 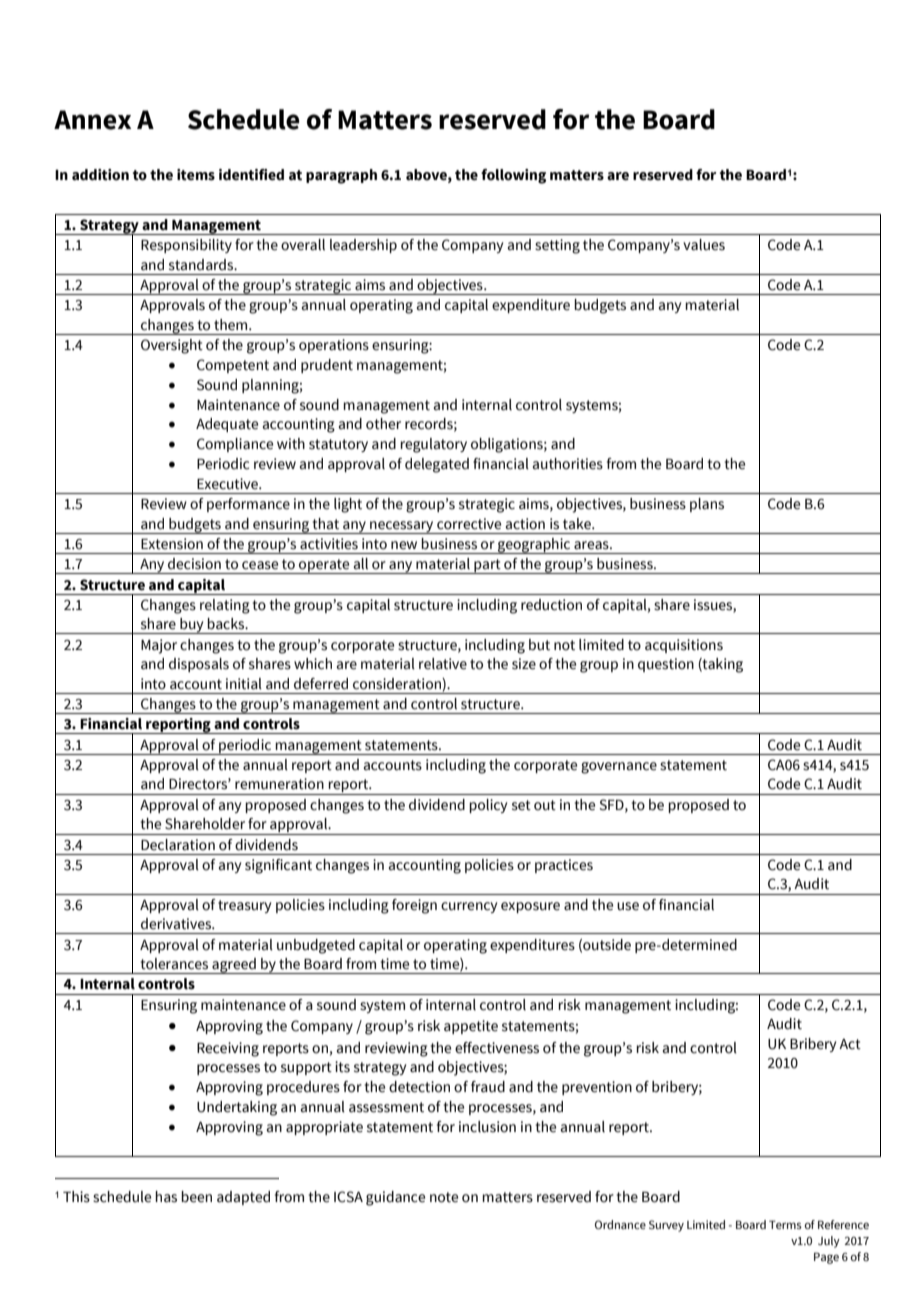 I want to click on tolerances, so click(x=174, y=964).
